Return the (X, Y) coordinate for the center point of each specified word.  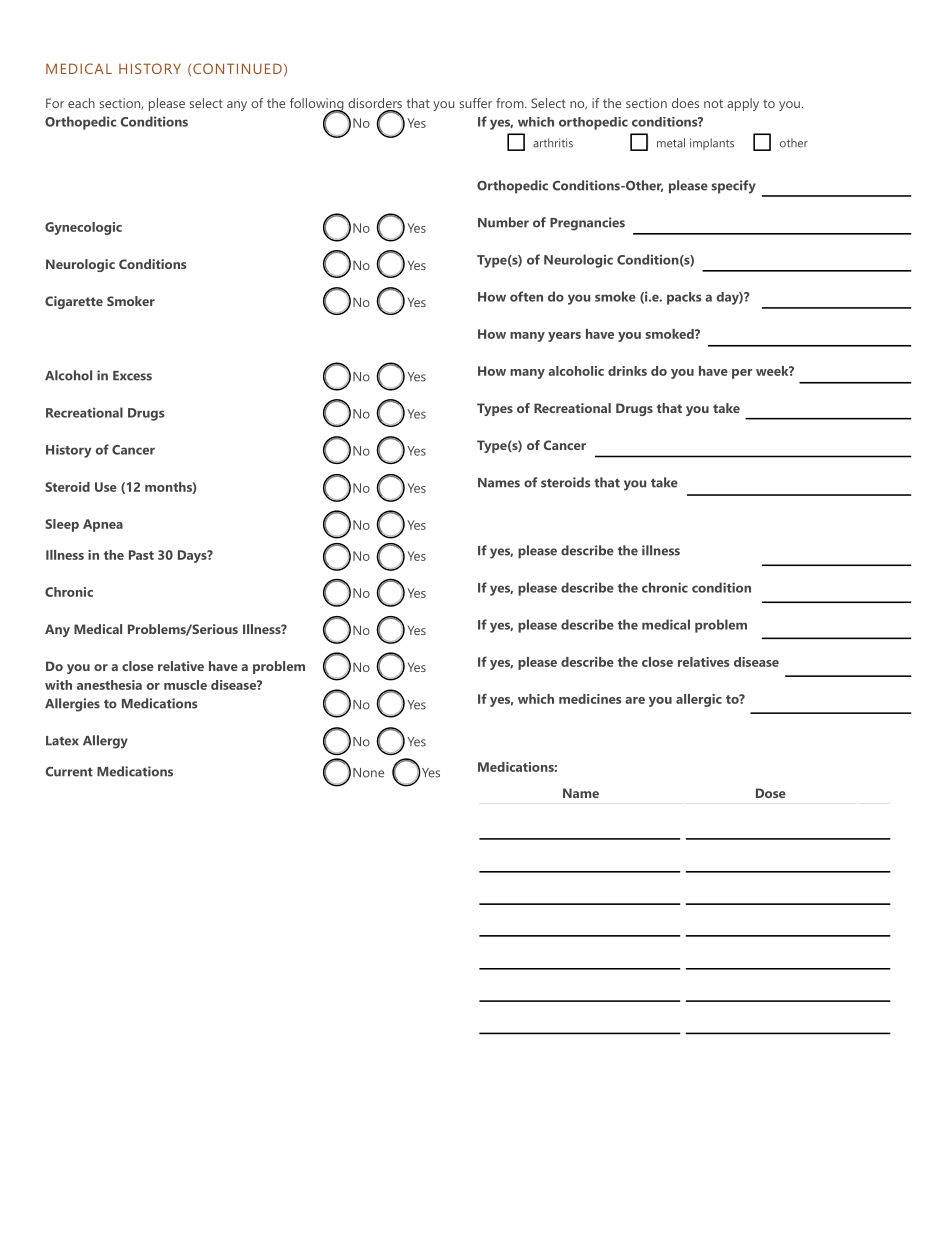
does (685, 103)
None (368, 773)
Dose (771, 793)
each (81, 103)
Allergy (105, 742)
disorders (375, 104)
